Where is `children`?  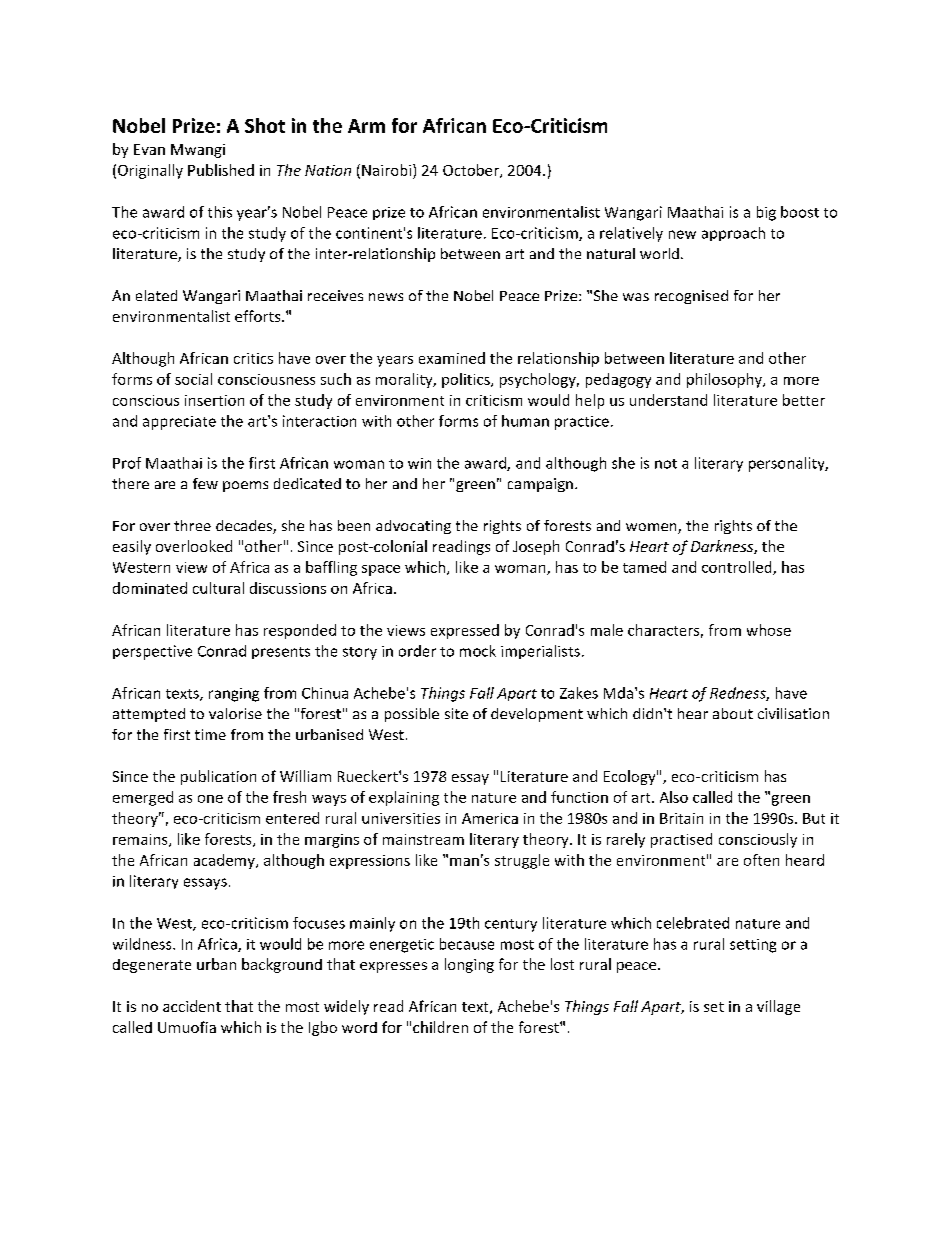
children is located at coordinates (440, 1027).
